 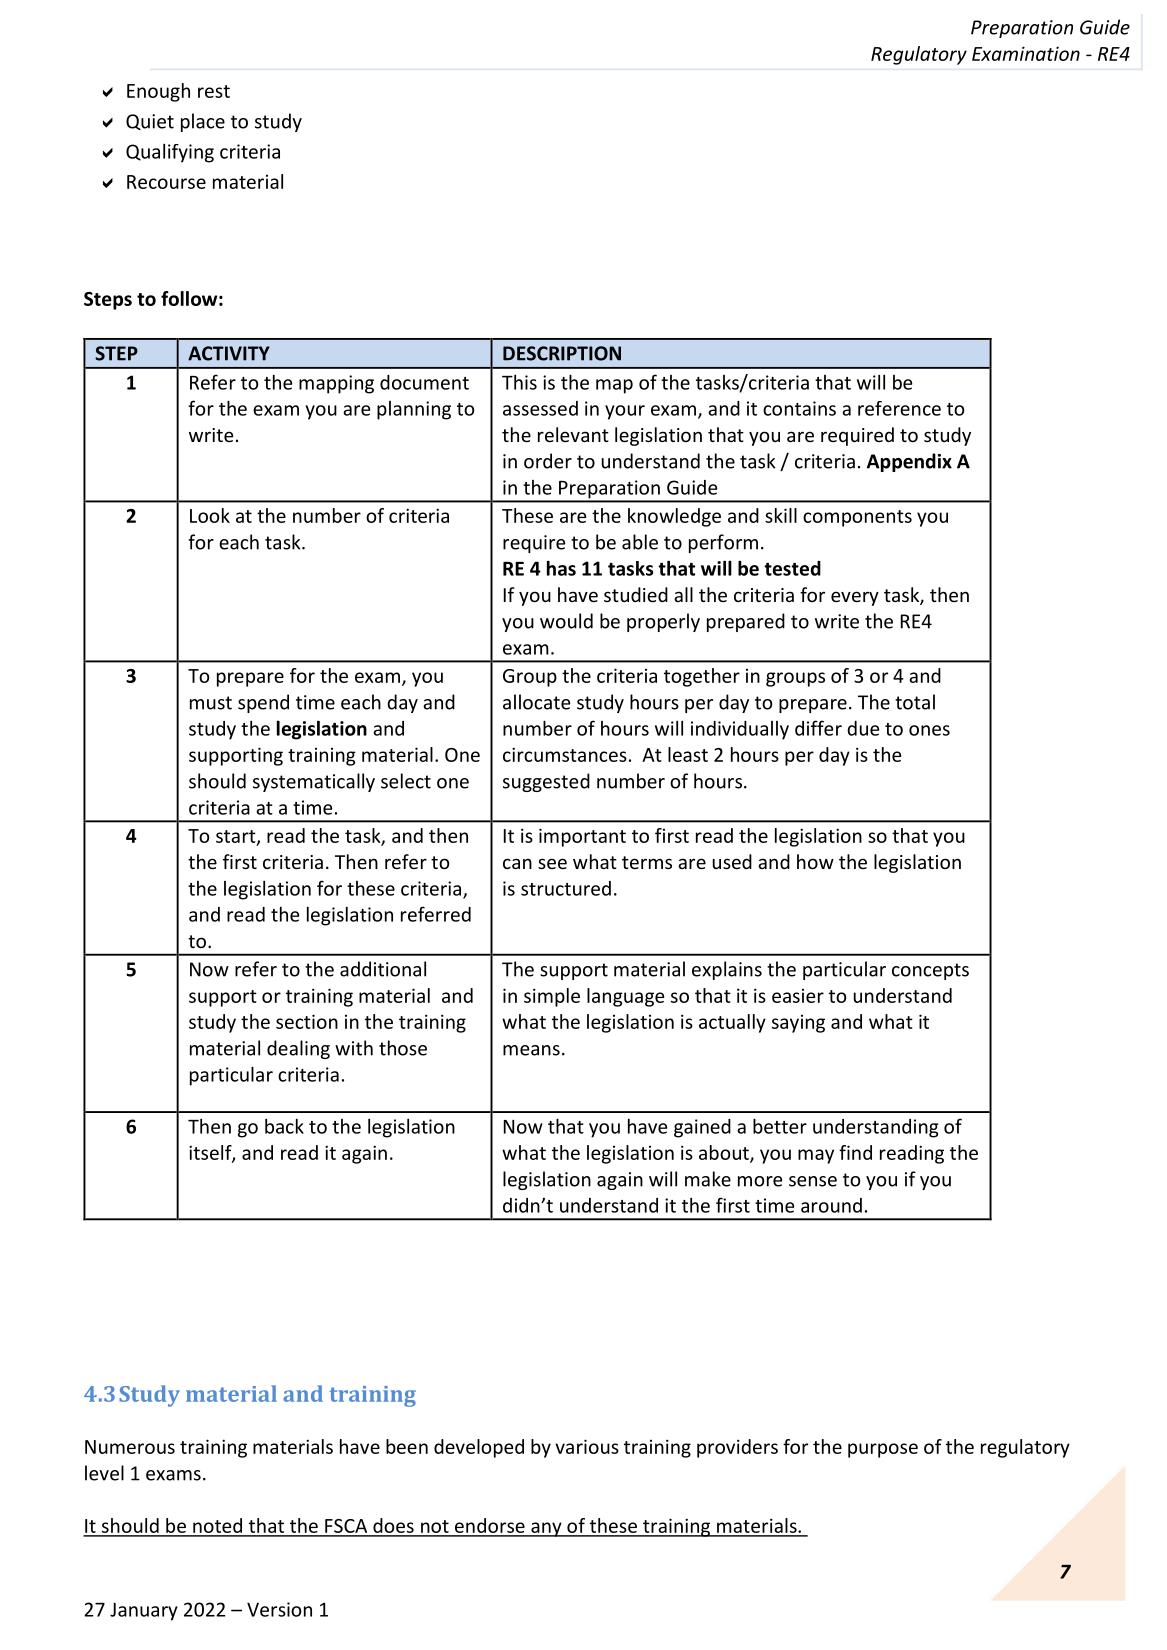 I want to click on January, so click(x=144, y=1611).
